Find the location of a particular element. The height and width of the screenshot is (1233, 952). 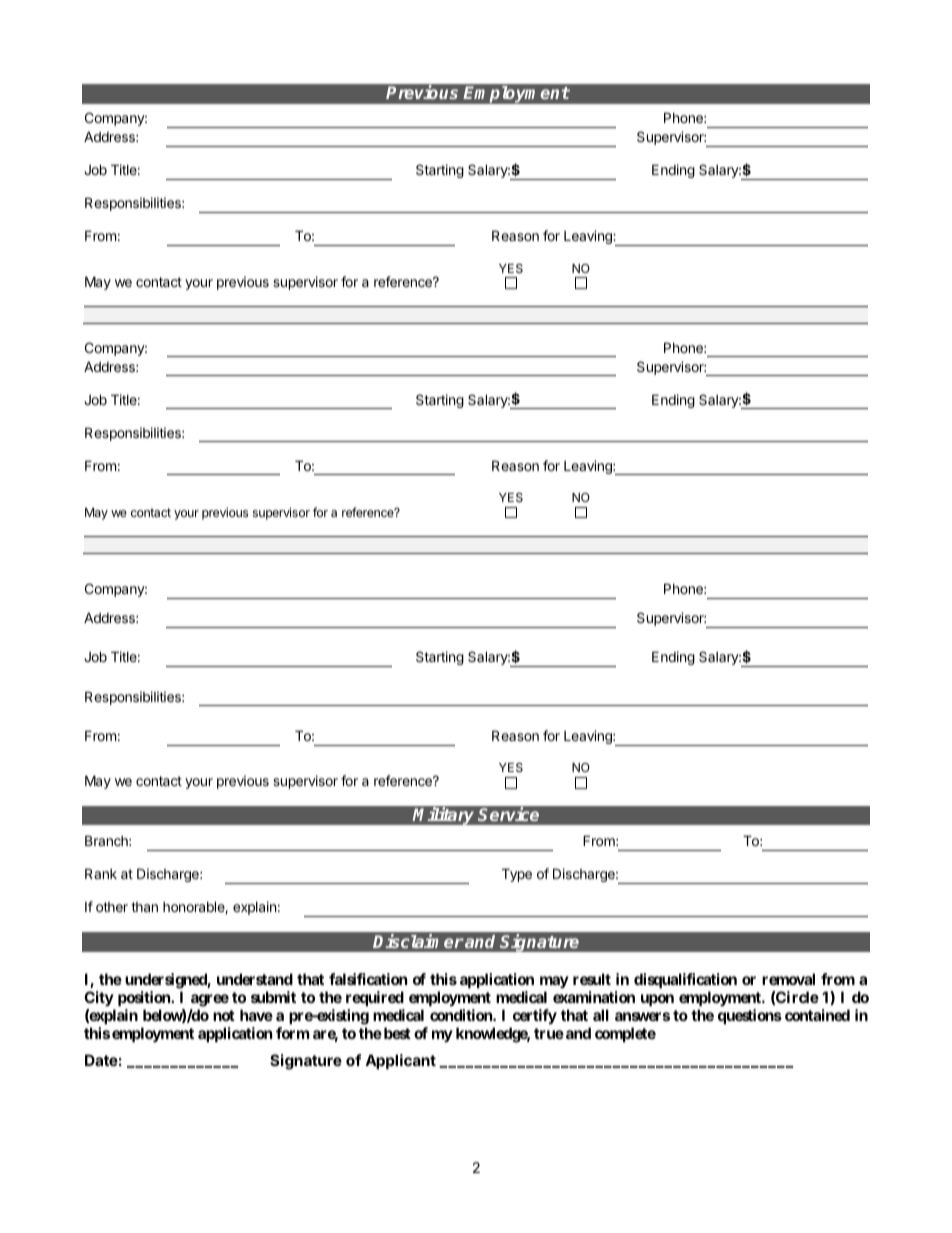

than is located at coordinates (144, 907).
